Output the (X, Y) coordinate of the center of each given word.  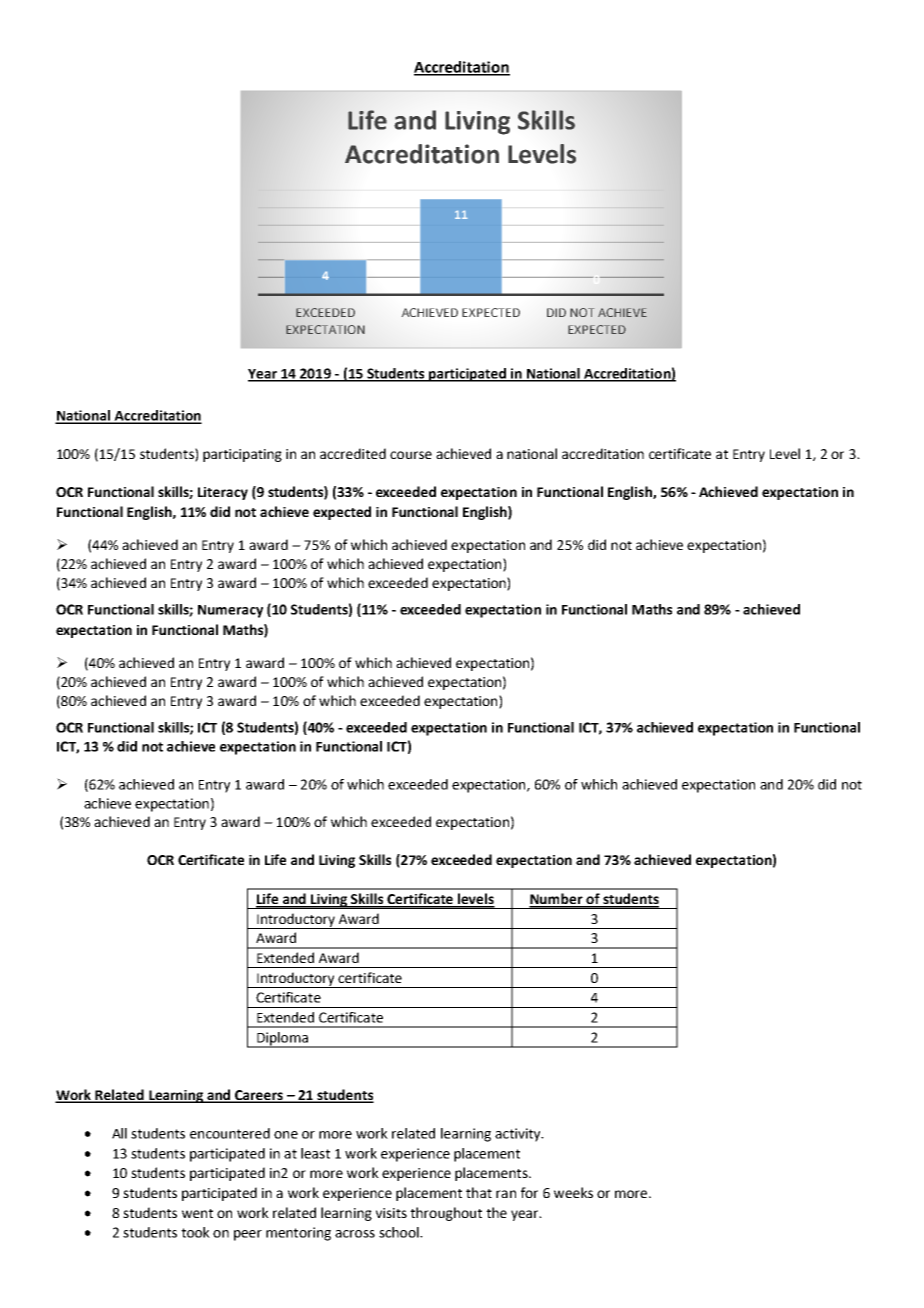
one (286, 1135)
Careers (259, 1096)
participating (242, 455)
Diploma (282, 1040)
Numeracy (230, 611)
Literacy (223, 493)
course (411, 455)
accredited (353, 453)
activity (519, 1135)
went (197, 1213)
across (355, 1234)
